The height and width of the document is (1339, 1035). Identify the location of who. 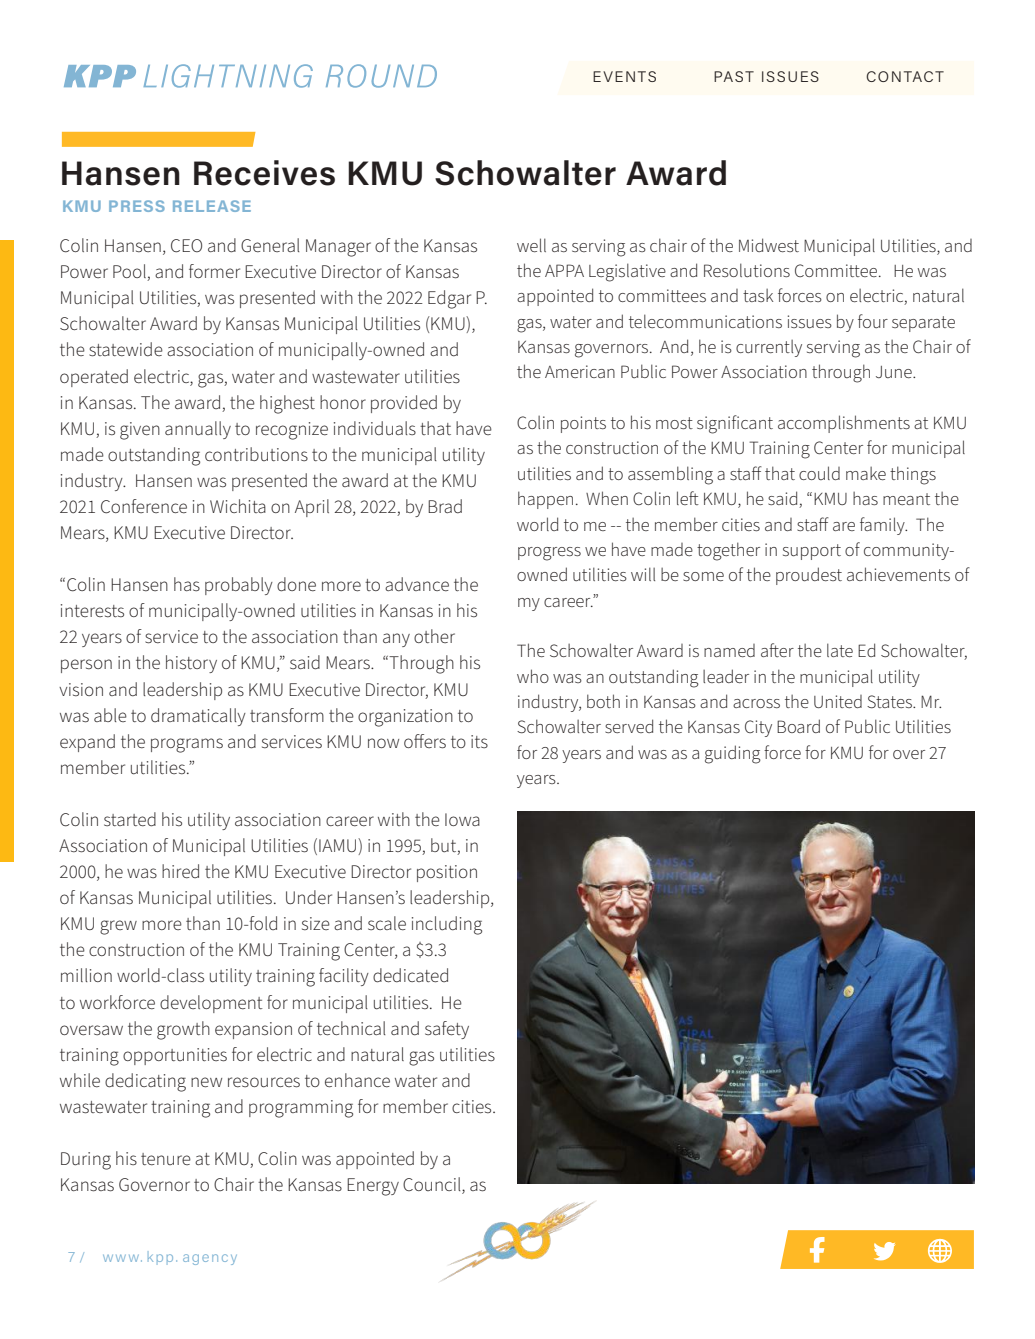
(533, 676).
